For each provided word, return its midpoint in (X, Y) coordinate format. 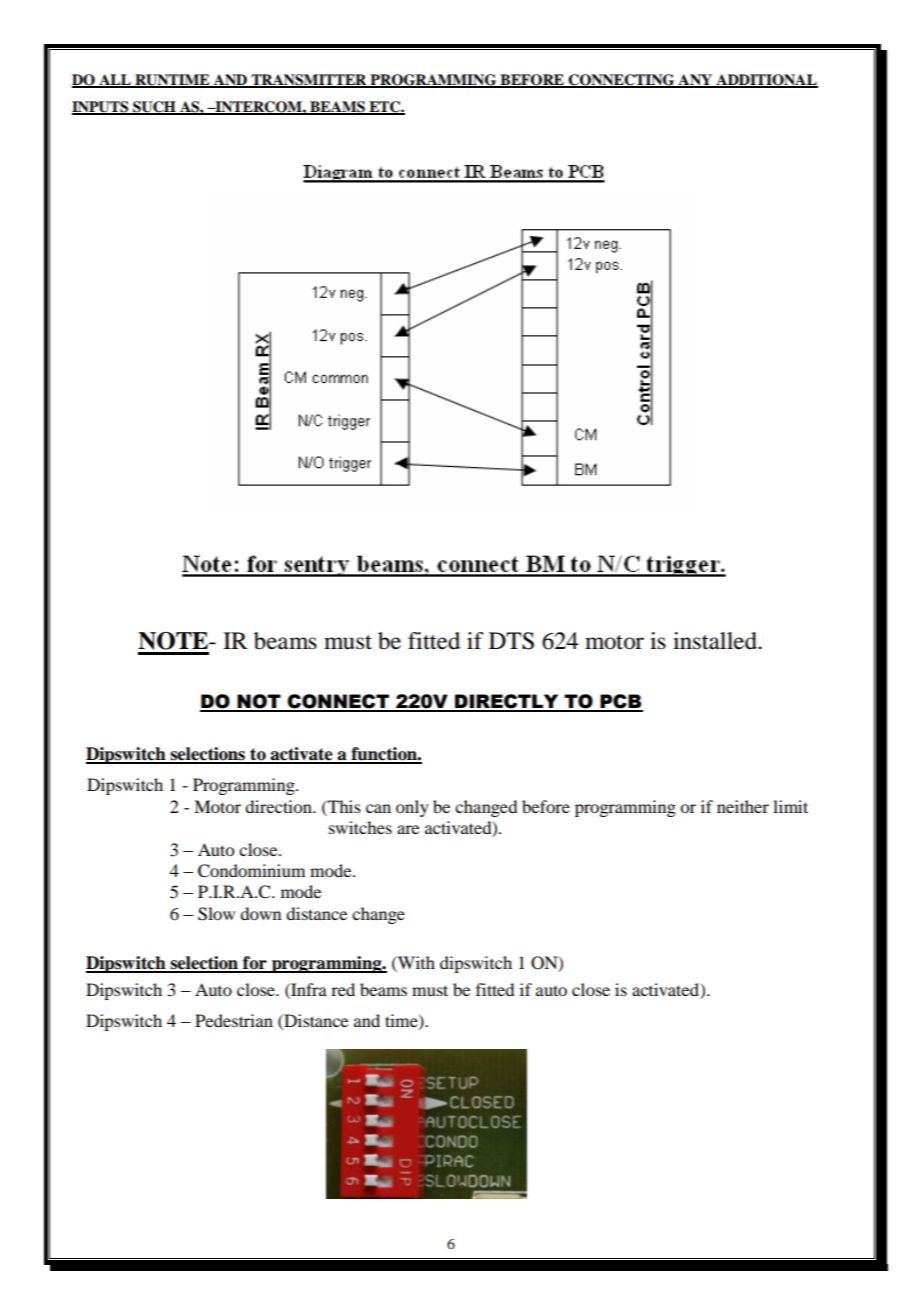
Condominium (251, 871)
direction (279, 806)
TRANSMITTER (309, 81)
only (412, 808)
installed (716, 641)
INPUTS (101, 108)
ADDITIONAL (766, 81)
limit (790, 806)
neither (743, 806)
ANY (695, 81)
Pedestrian (234, 1020)
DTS (511, 641)
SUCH (154, 108)
